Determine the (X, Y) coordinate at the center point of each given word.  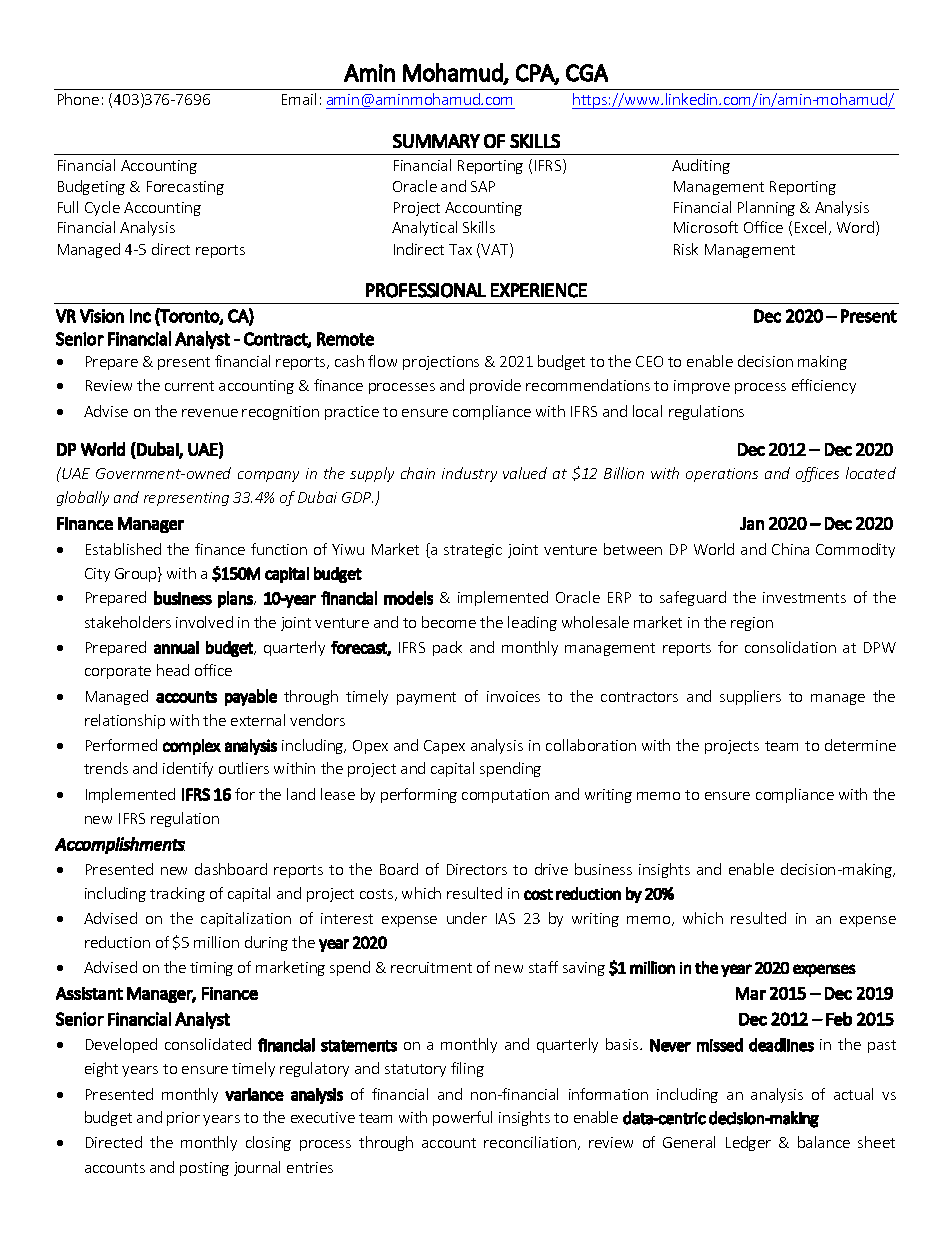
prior (183, 1119)
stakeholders (128, 622)
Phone (78, 99)
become (449, 622)
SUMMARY (436, 141)
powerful (462, 1118)
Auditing (701, 166)
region (752, 624)
